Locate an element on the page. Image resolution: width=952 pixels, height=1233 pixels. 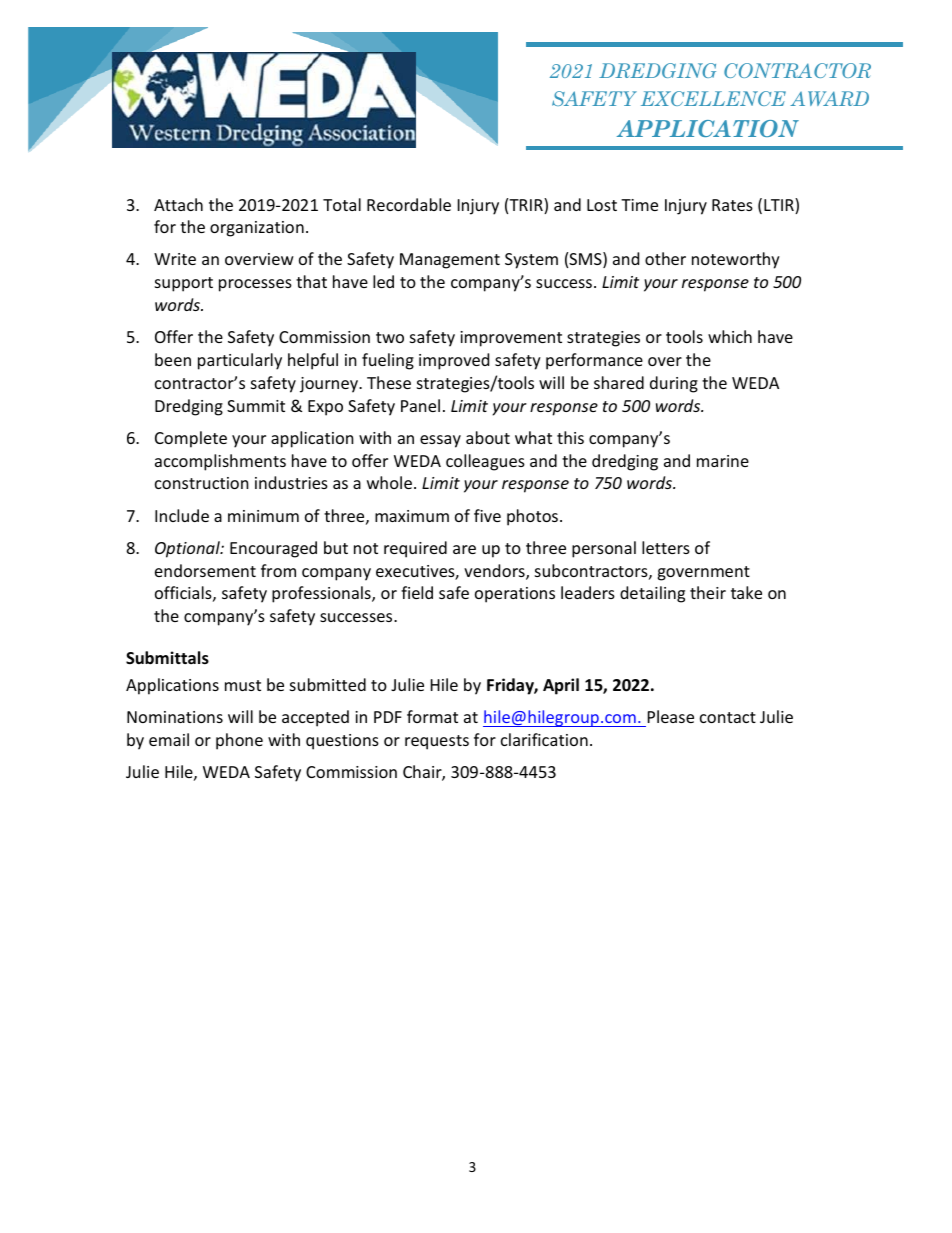
operations is located at coordinates (515, 595).
